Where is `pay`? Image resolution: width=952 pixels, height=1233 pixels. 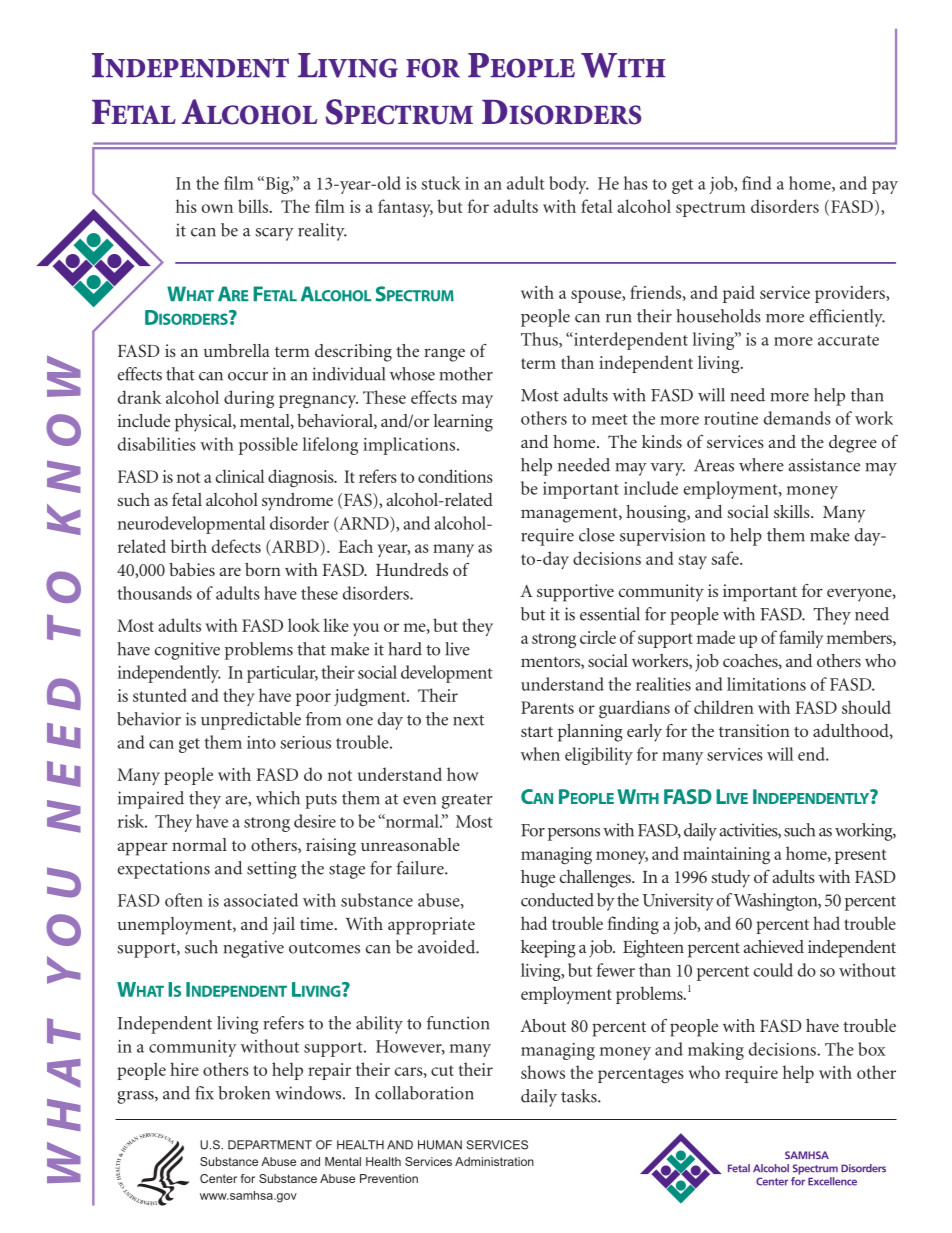
pay is located at coordinates (885, 187).
